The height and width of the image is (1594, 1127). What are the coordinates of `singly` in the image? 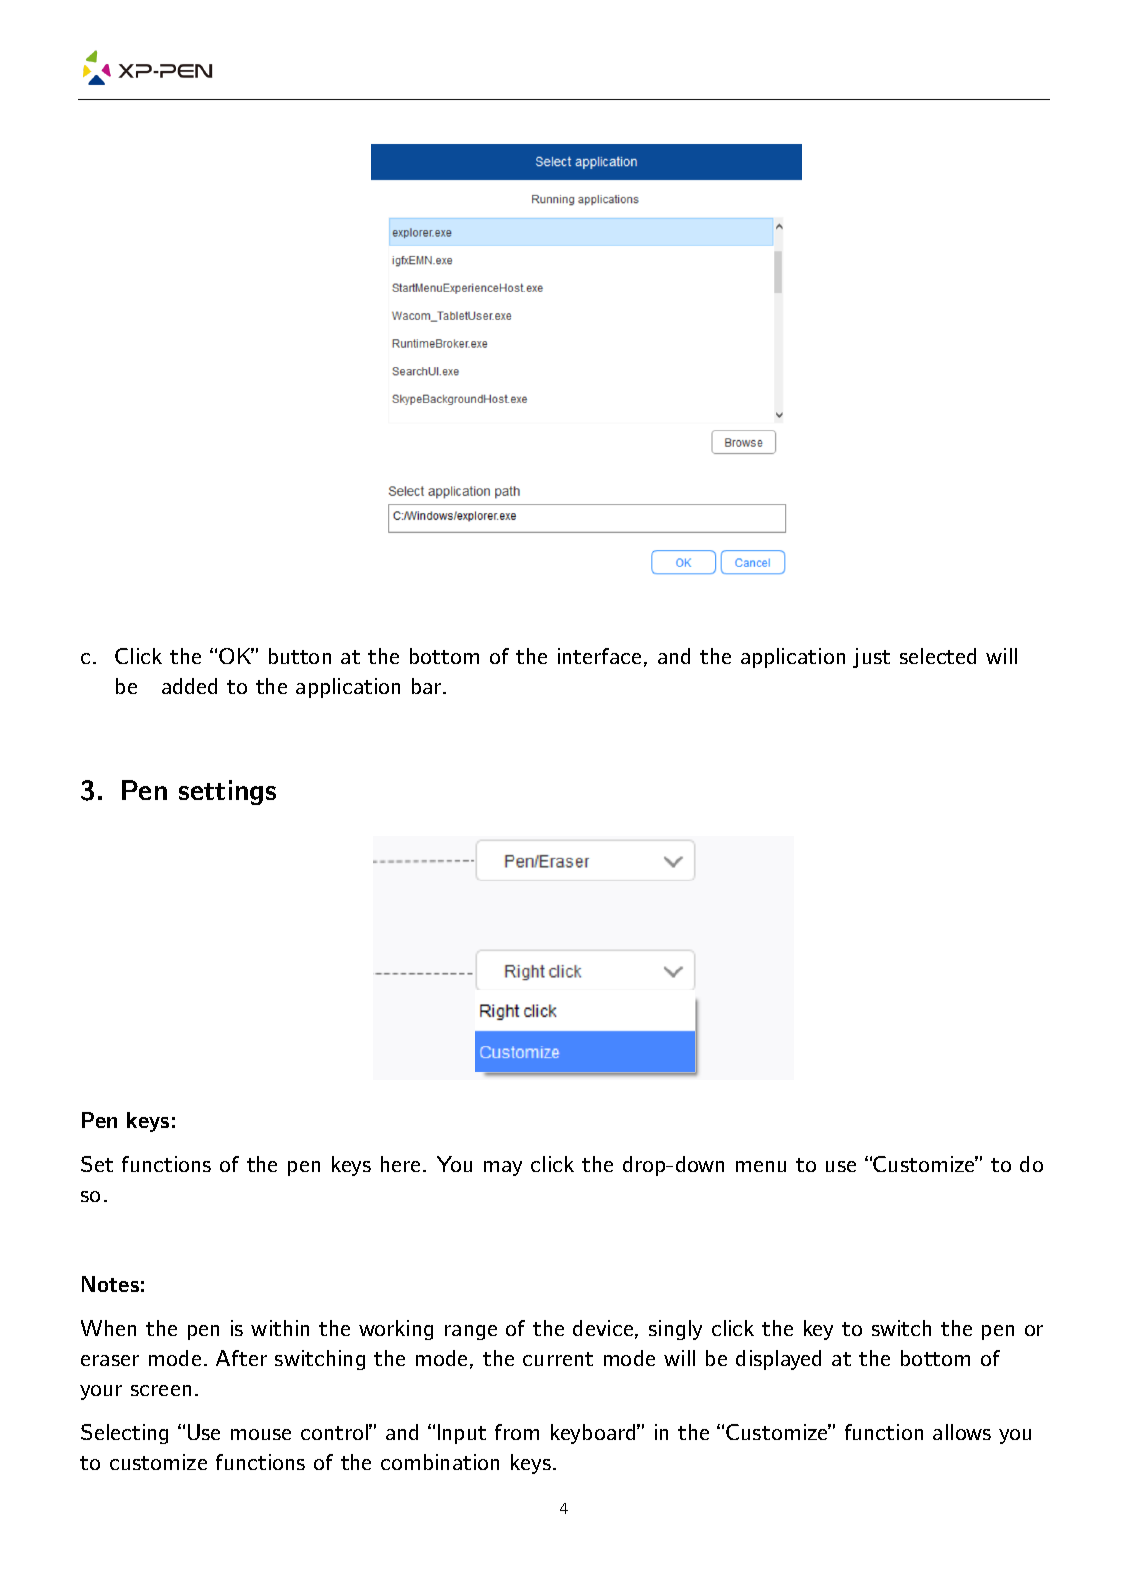 It's located at (675, 1330).
